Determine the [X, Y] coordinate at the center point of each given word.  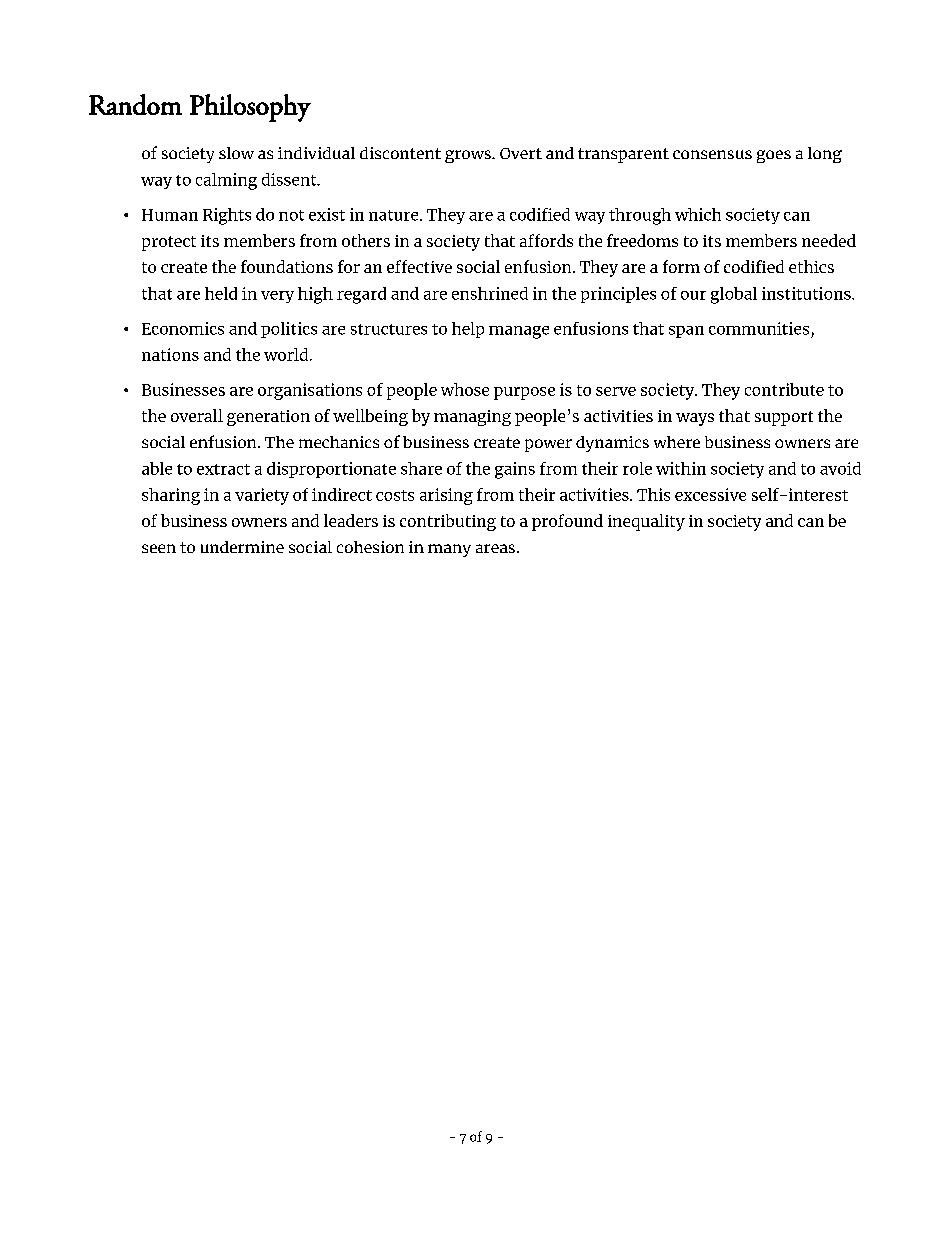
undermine [242, 547]
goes [774, 156]
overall [197, 415]
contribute [784, 389]
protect [169, 243]
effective [419, 266]
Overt [521, 153]
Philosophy [250, 108]
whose [465, 389]
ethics [811, 266]
